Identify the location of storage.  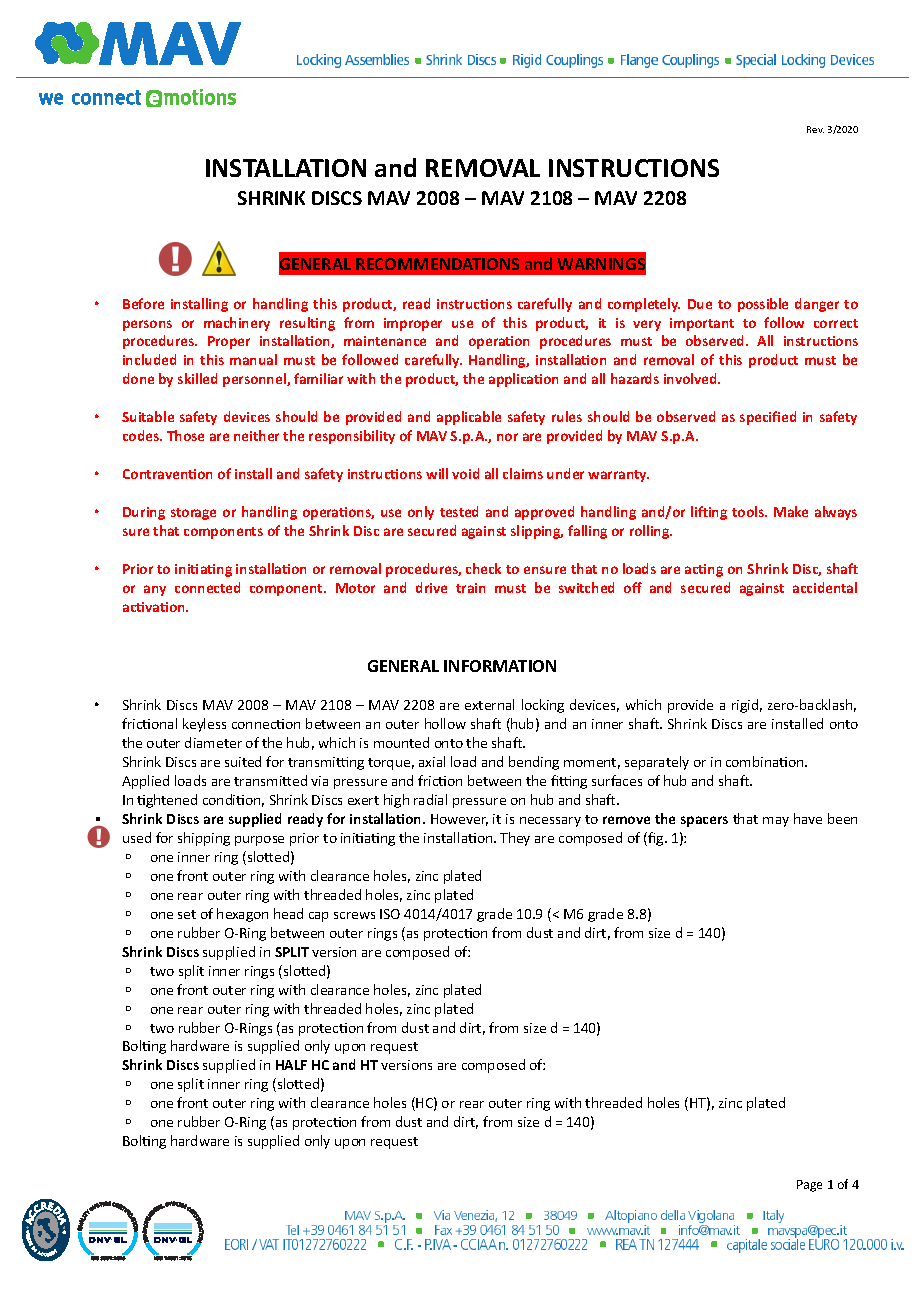
(193, 514).
